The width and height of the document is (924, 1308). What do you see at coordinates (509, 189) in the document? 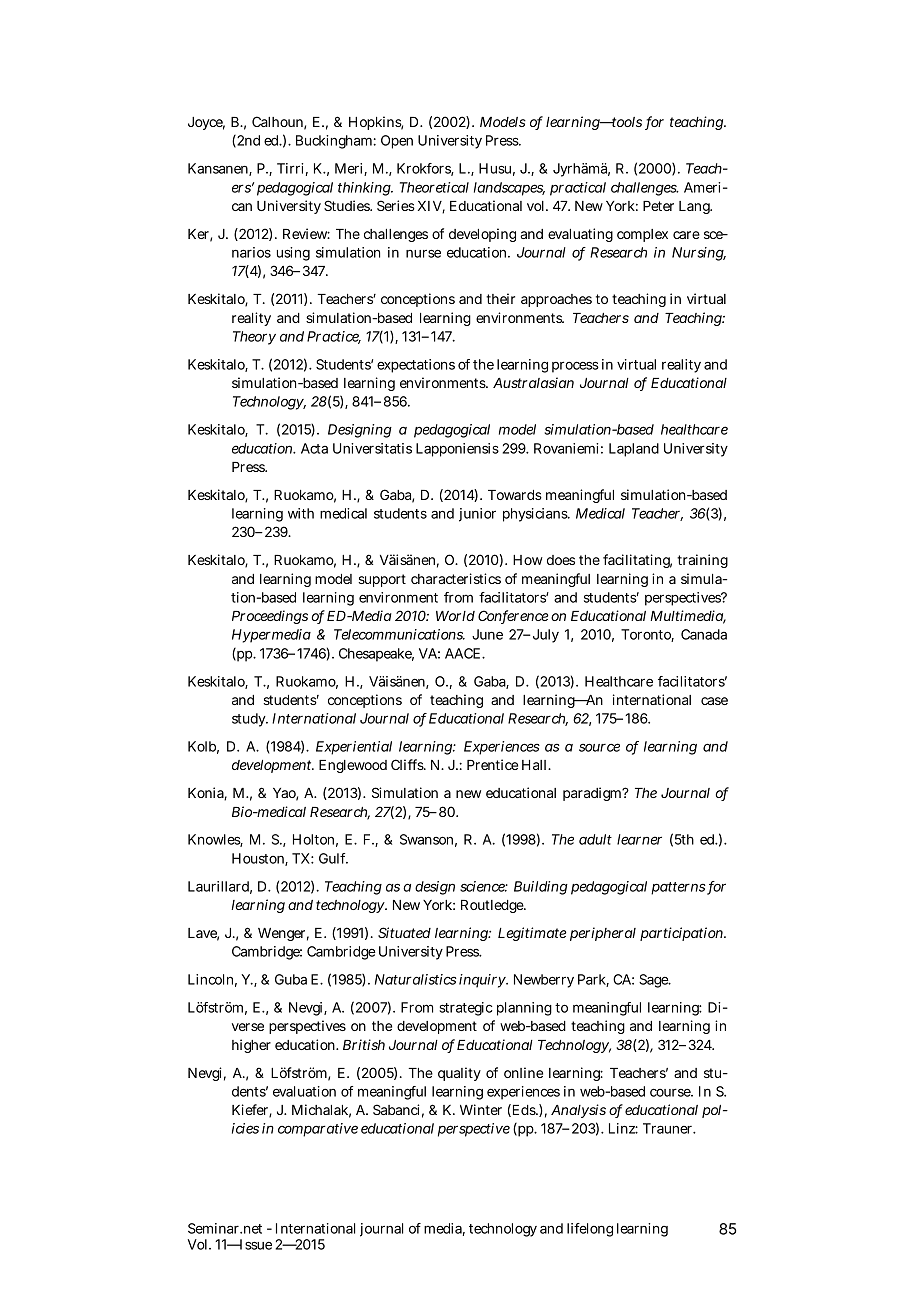
I see `landscapes` at bounding box center [509, 189].
